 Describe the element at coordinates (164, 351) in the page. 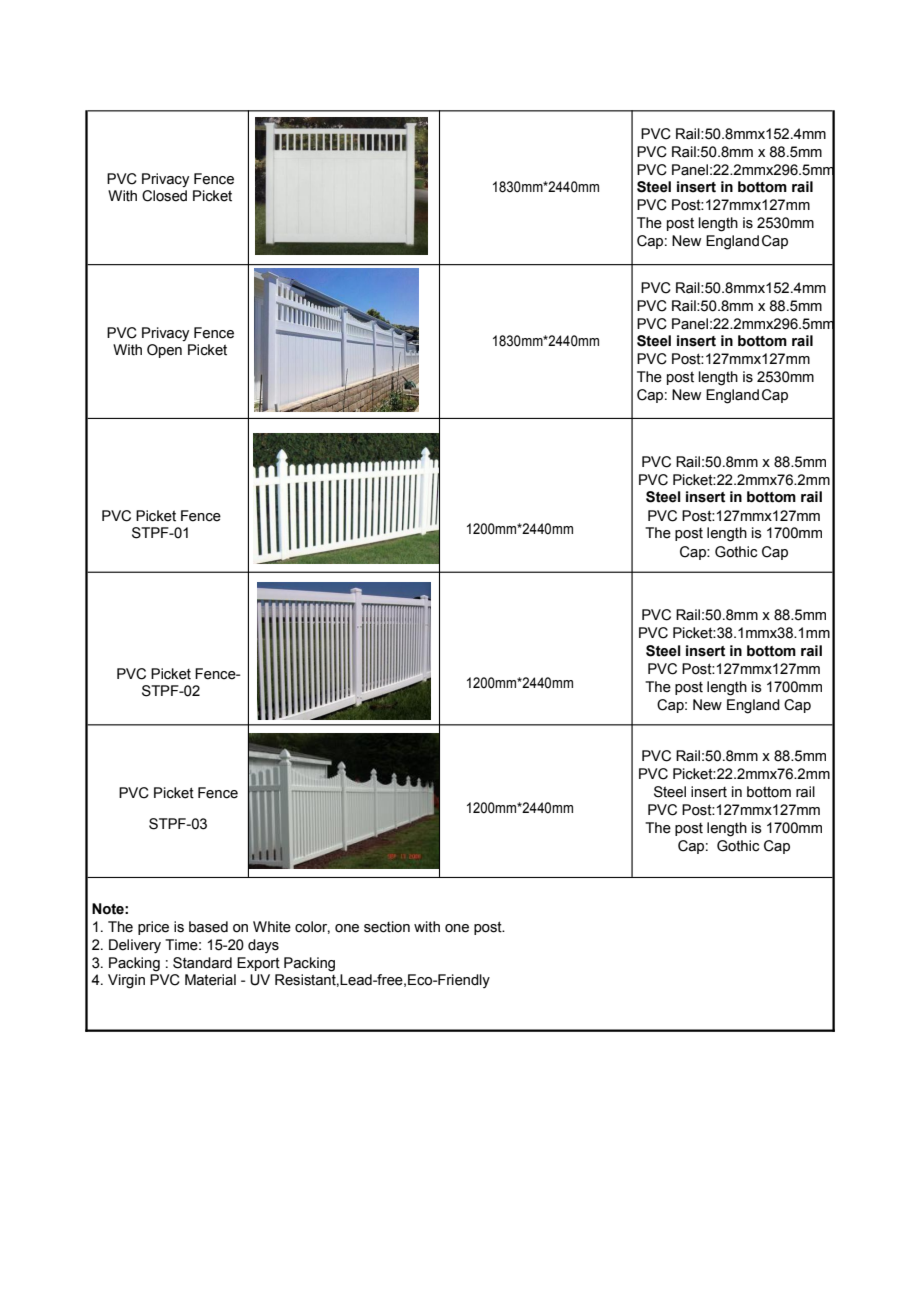

I see `Open` at that location.
